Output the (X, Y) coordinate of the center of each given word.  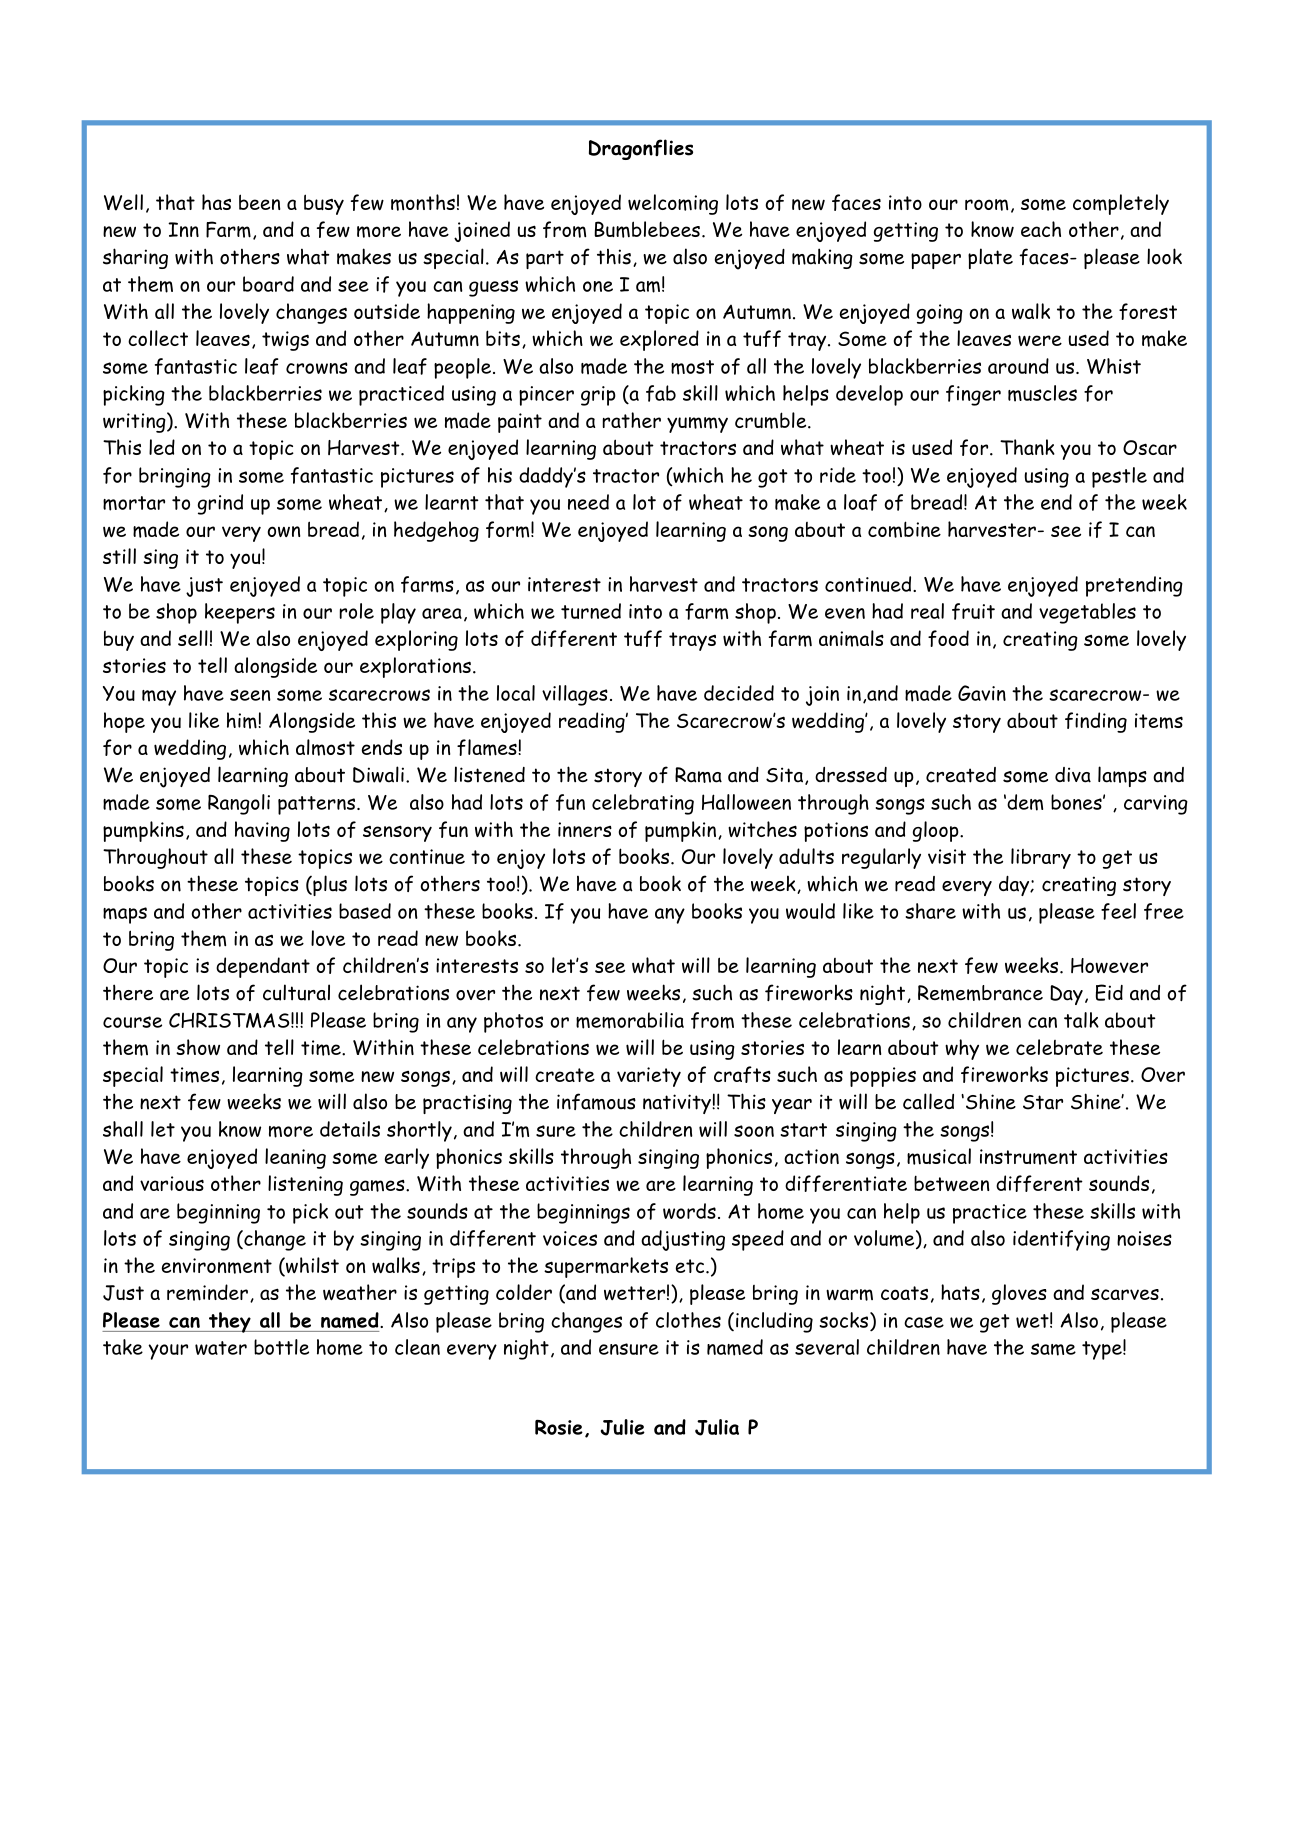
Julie (623, 1427)
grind (220, 504)
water (221, 1348)
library (1041, 858)
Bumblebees (647, 229)
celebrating (643, 804)
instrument (1028, 1157)
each (1041, 229)
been (259, 202)
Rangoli (239, 804)
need (588, 502)
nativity (678, 1104)
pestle (1119, 477)
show (198, 1047)
